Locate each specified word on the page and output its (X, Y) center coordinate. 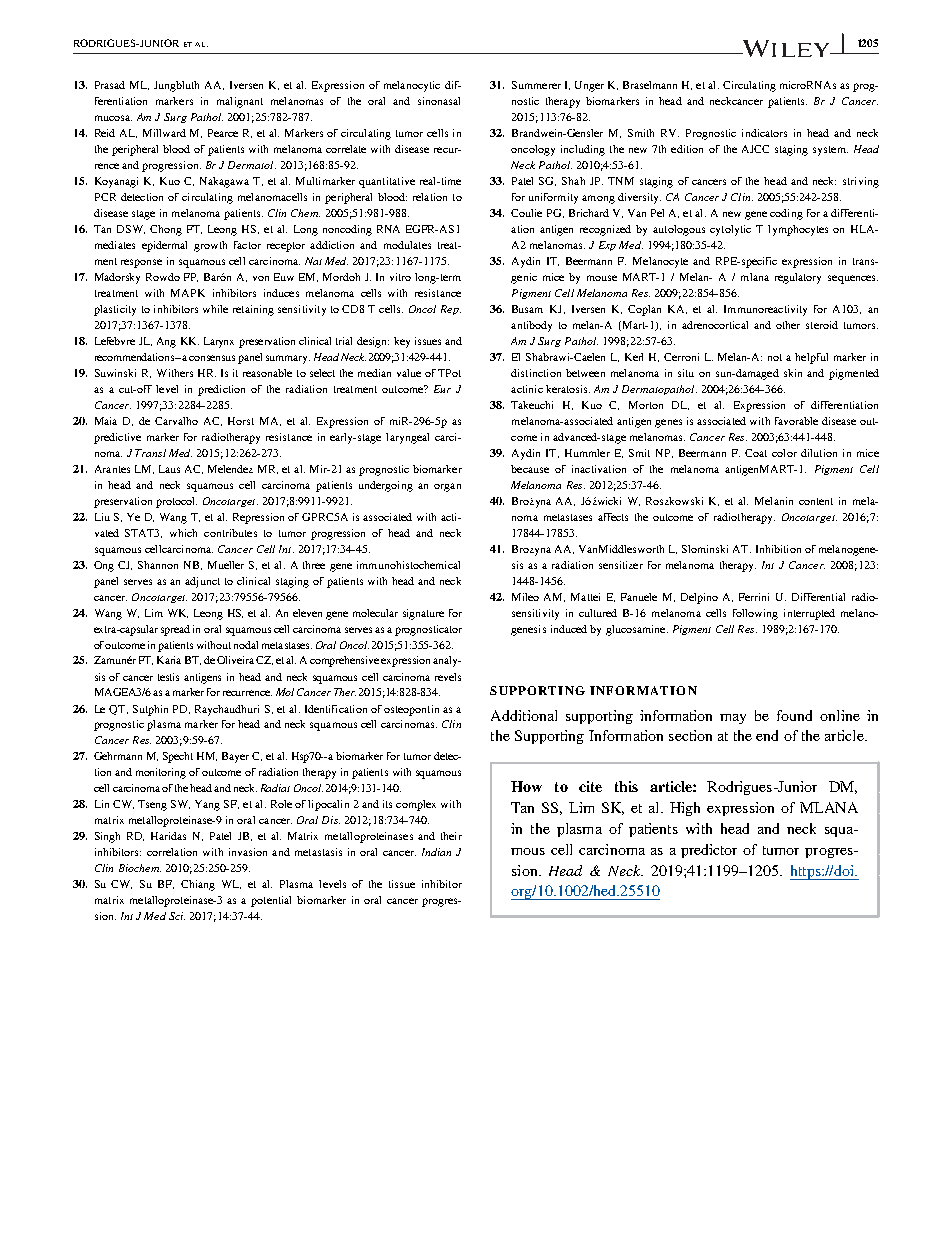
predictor (709, 851)
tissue (402, 884)
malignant (240, 102)
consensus (212, 358)
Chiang (198, 885)
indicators (764, 133)
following (755, 614)
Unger (589, 86)
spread (175, 630)
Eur (442, 389)
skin (793, 373)
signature (423, 614)
